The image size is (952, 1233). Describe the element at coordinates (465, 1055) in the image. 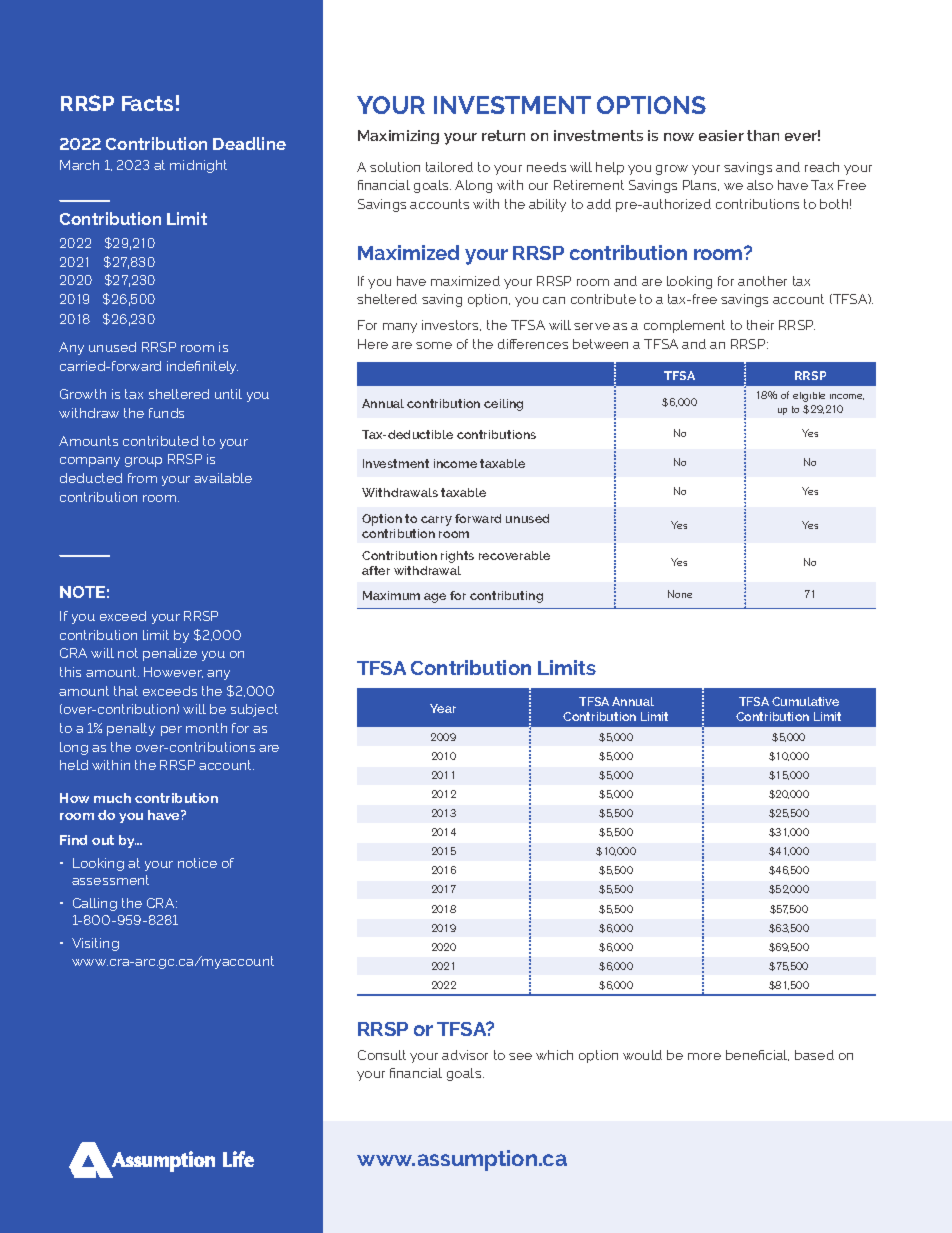

I see `advisor` at that location.
